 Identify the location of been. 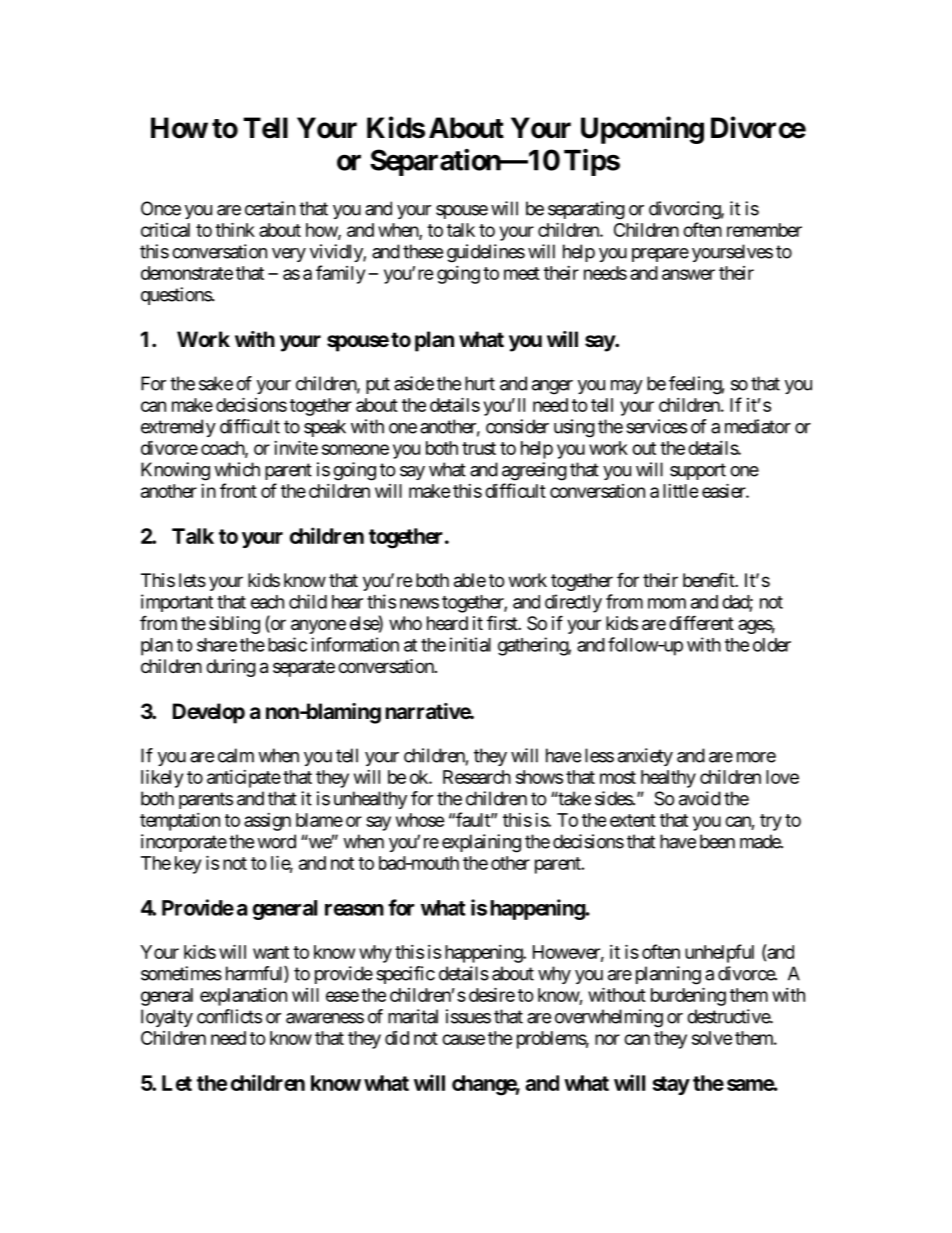
(717, 841).
